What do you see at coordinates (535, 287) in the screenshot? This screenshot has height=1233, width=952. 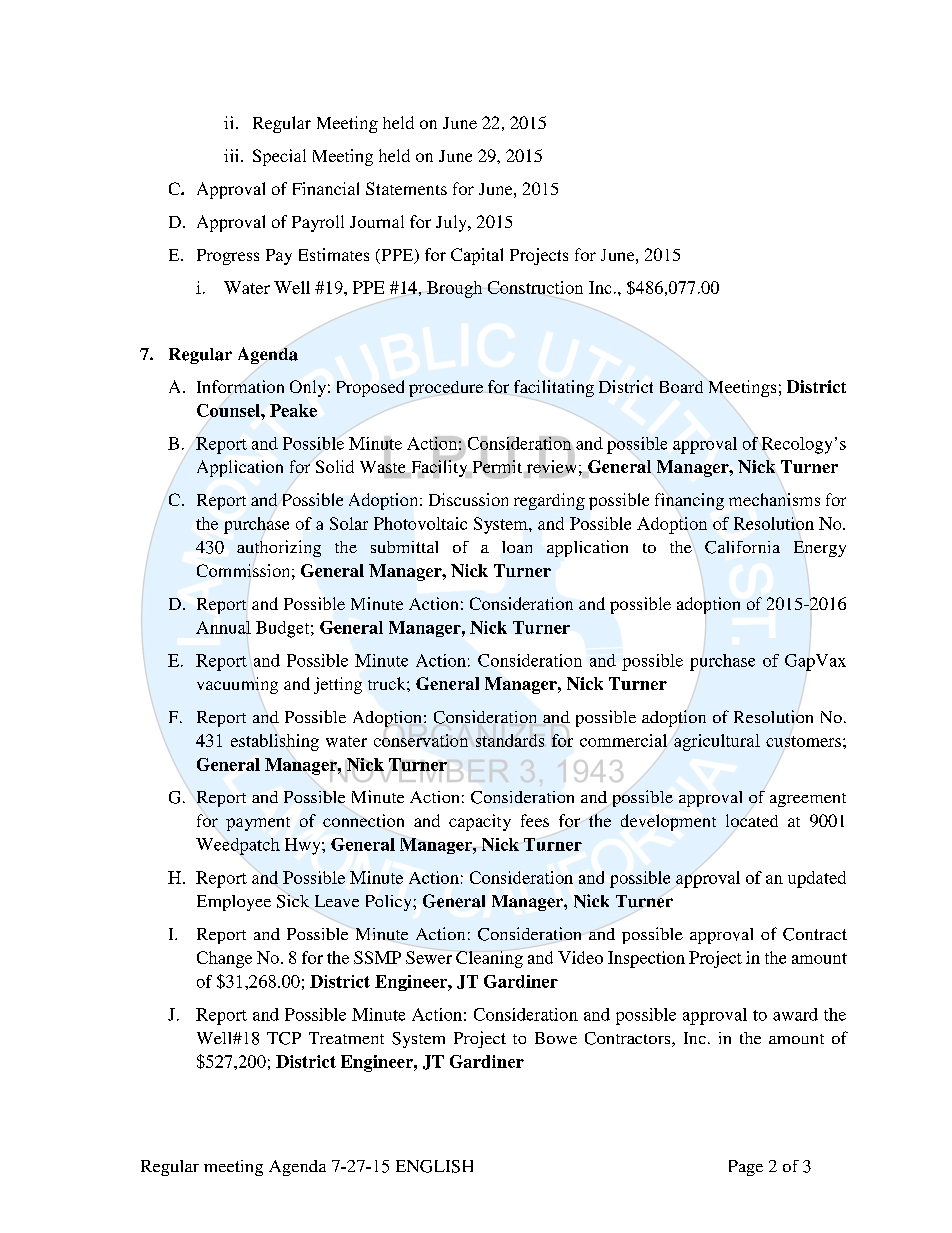 I see `Construction` at bounding box center [535, 287].
